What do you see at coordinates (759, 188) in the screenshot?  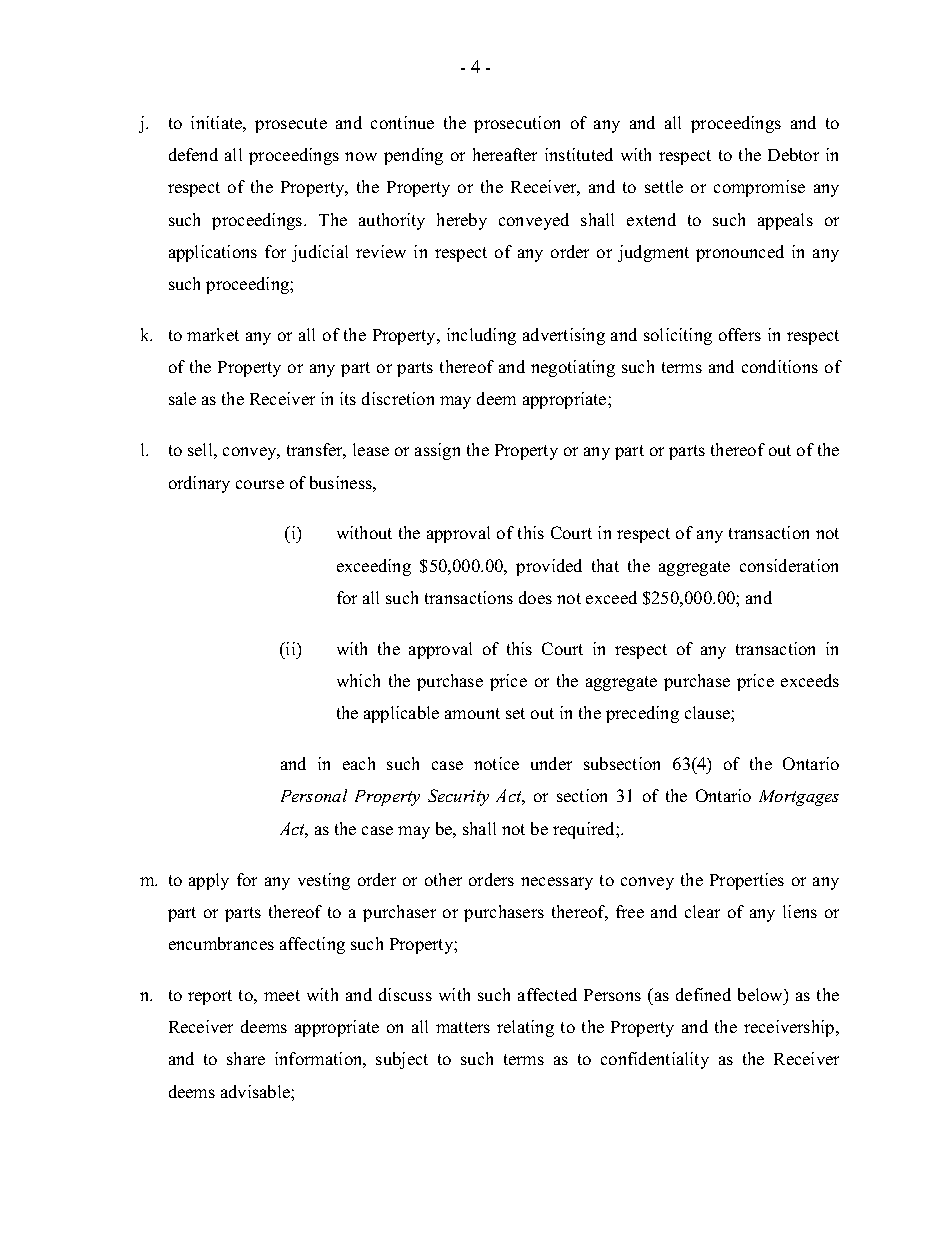 I see `compromise` at bounding box center [759, 188].
